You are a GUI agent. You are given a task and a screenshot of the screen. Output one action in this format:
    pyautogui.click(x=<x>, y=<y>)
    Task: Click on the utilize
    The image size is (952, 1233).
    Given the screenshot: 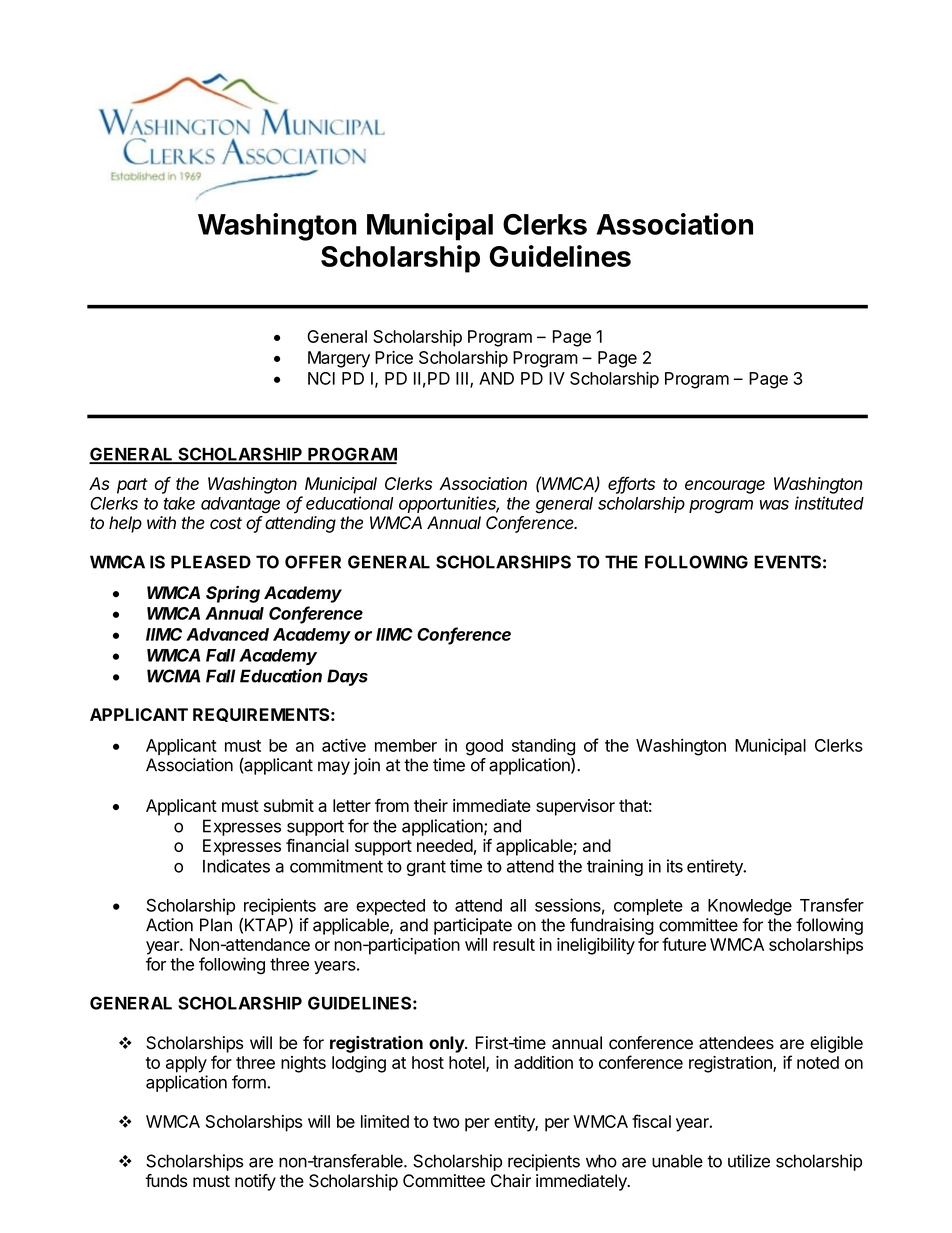 What is the action you would take?
    pyautogui.click(x=749, y=1161)
